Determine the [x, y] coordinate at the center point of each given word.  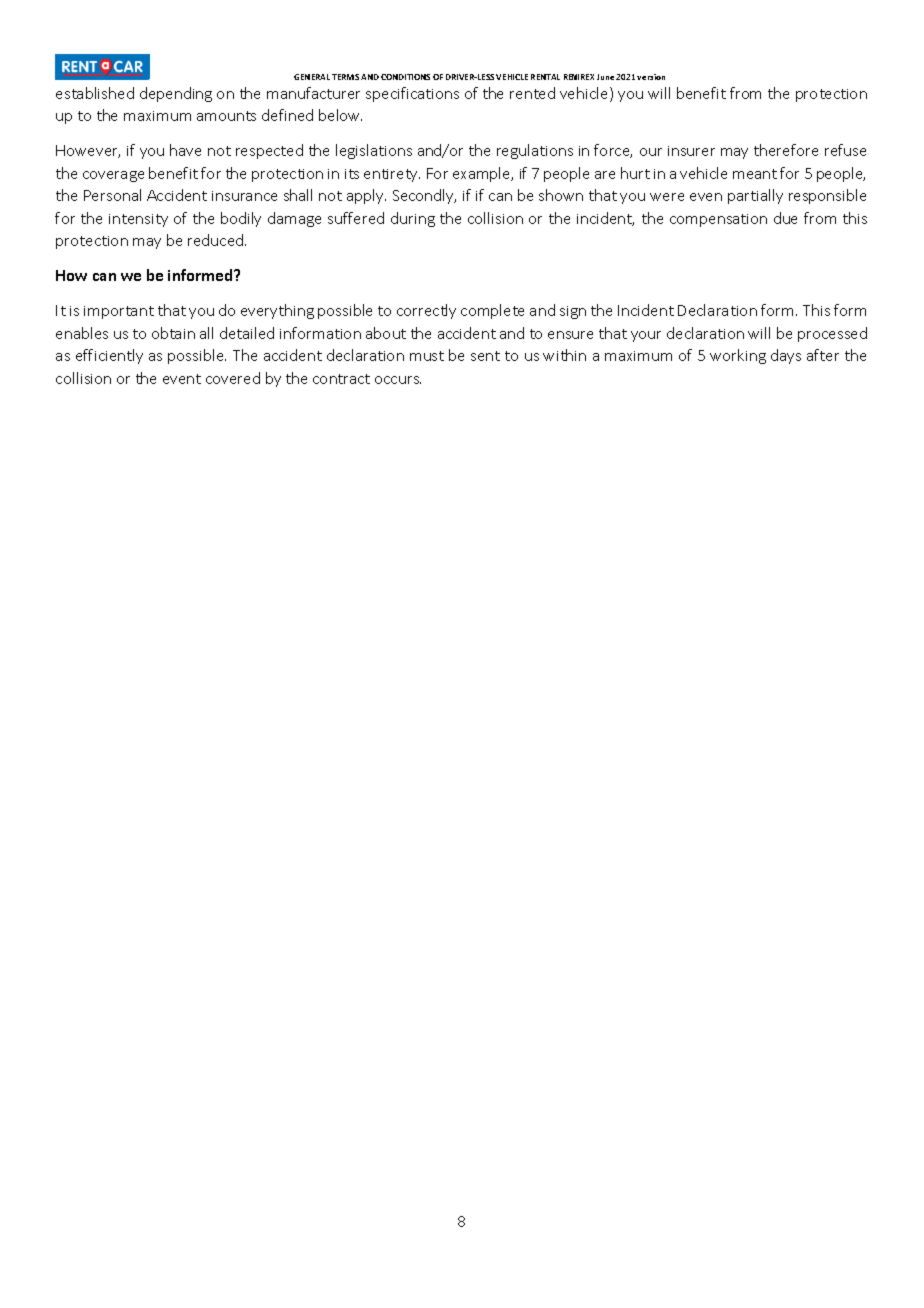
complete [492, 311]
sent [485, 356]
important [119, 312]
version [651, 77]
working [738, 356]
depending [176, 94]
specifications [412, 94]
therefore [786, 150]
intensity [138, 220]
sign [573, 312]
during [413, 219]
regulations [535, 151]
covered [233, 378]
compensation [718, 220]
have [185, 150]
